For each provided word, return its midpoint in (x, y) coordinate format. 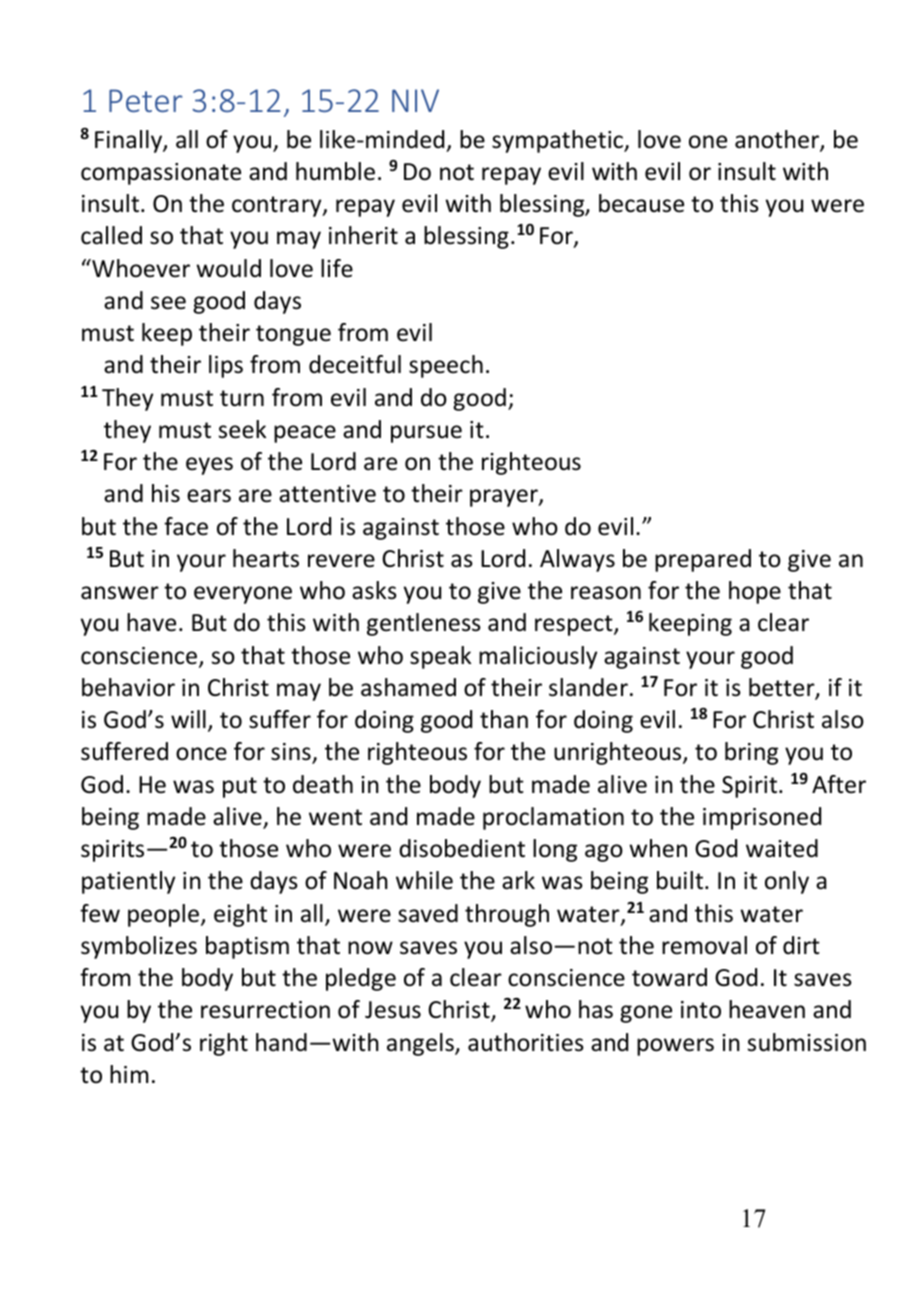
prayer (505, 498)
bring (751, 753)
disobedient (462, 848)
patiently (128, 882)
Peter (146, 100)
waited (782, 848)
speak (440, 657)
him (129, 1074)
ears (209, 496)
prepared (703, 560)
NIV (415, 100)
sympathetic (559, 141)
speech (446, 366)
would (228, 268)
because (641, 203)
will (188, 719)
